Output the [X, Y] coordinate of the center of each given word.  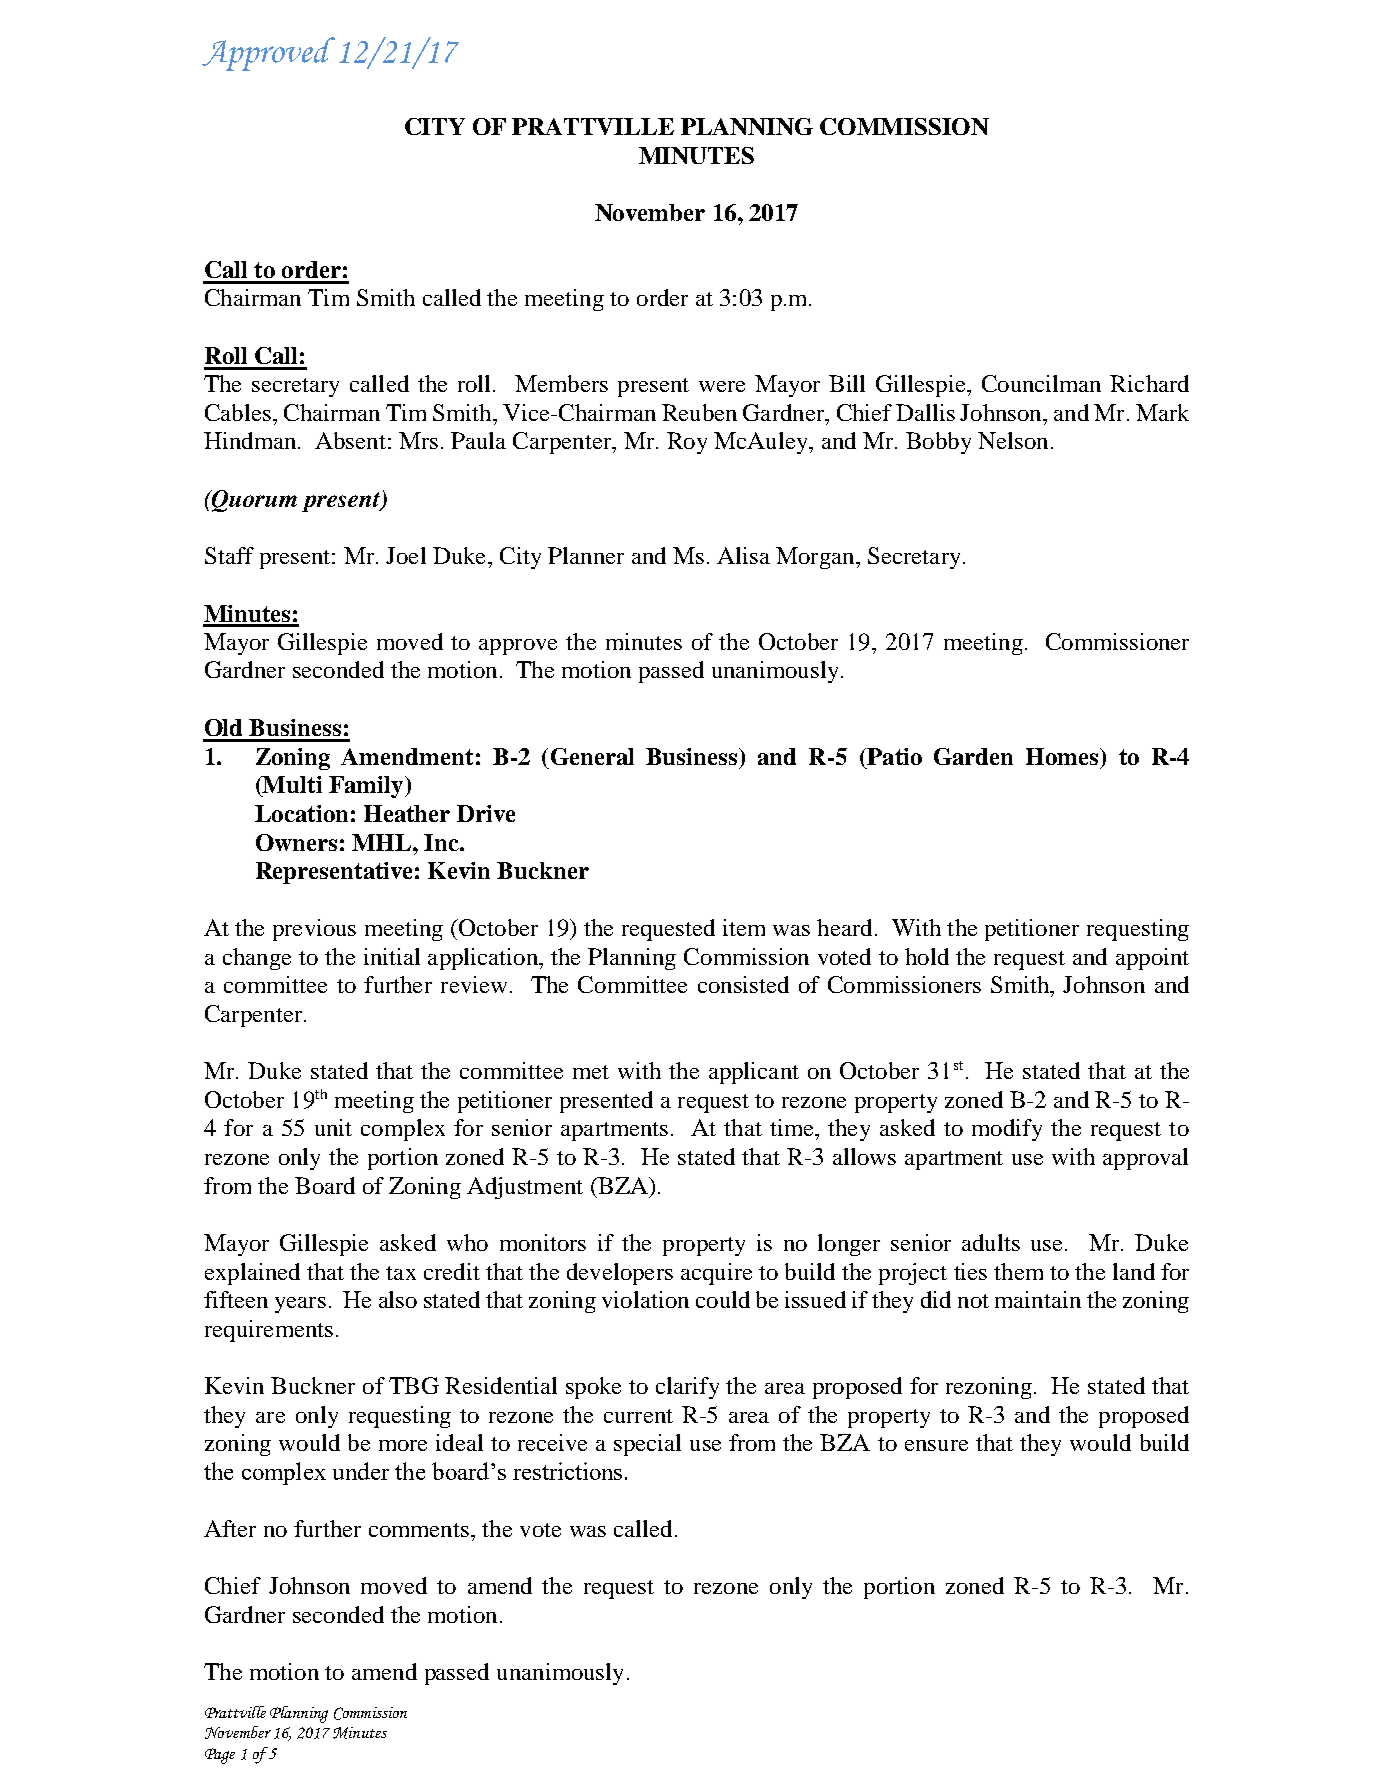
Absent [350, 440]
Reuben [699, 412]
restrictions [567, 1471]
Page [220, 1756]
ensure [936, 1445]
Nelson [1013, 440]
